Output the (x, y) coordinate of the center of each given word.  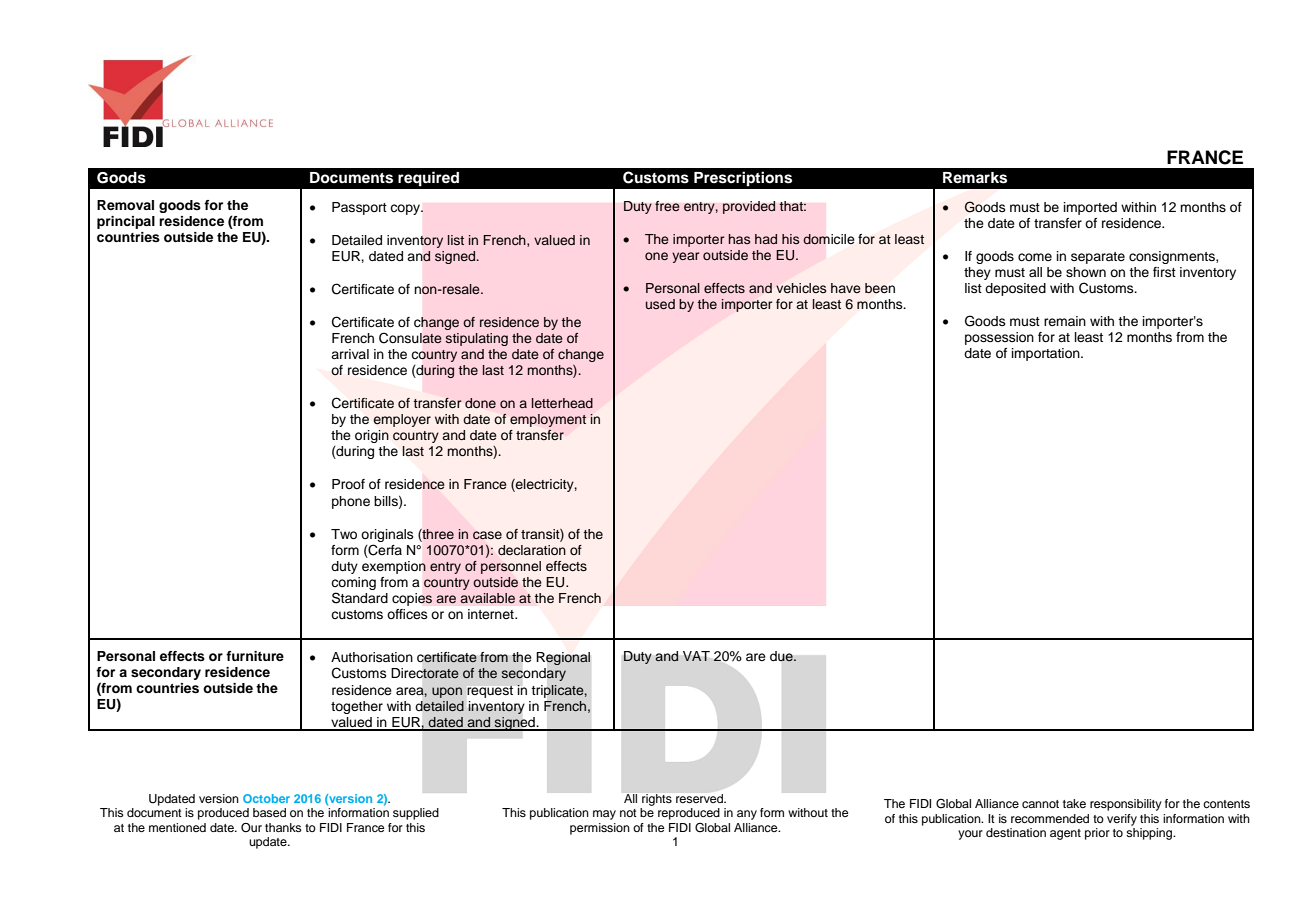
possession (999, 338)
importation (1047, 354)
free (667, 206)
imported (1090, 208)
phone (351, 502)
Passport (359, 208)
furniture (255, 656)
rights (657, 800)
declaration (532, 550)
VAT (696, 656)
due (782, 656)
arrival (350, 354)
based (269, 812)
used (660, 304)
